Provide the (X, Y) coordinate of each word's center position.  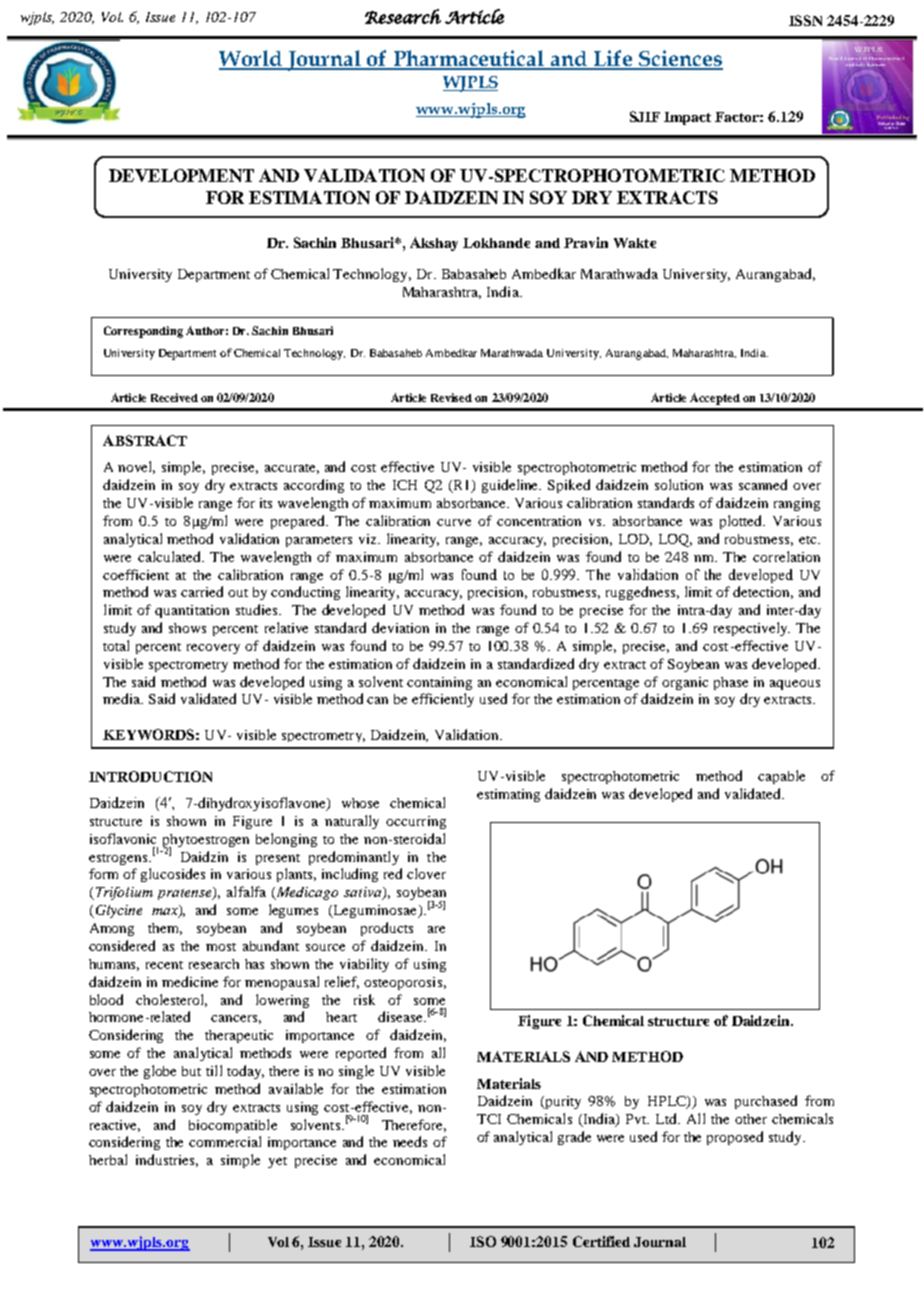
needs (410, 1141)
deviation (400, 627)
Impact (687, 118)
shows (187, 628)
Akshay (434, 244)
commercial (225, 1141)
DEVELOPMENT (181, 175)
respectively (752, 629)
